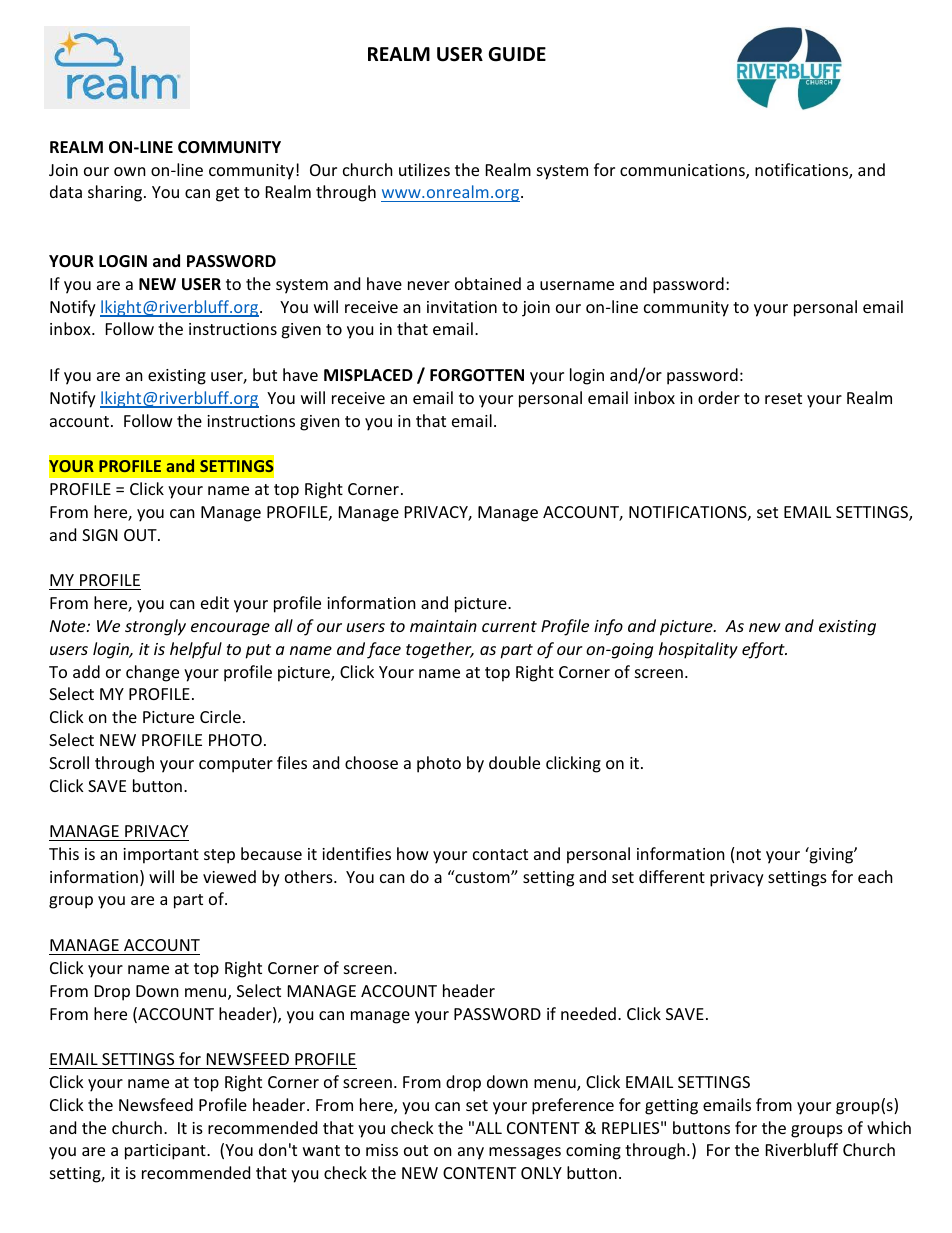 The image size is (952, 1233). I want to click on effort, so click(764, 650).
